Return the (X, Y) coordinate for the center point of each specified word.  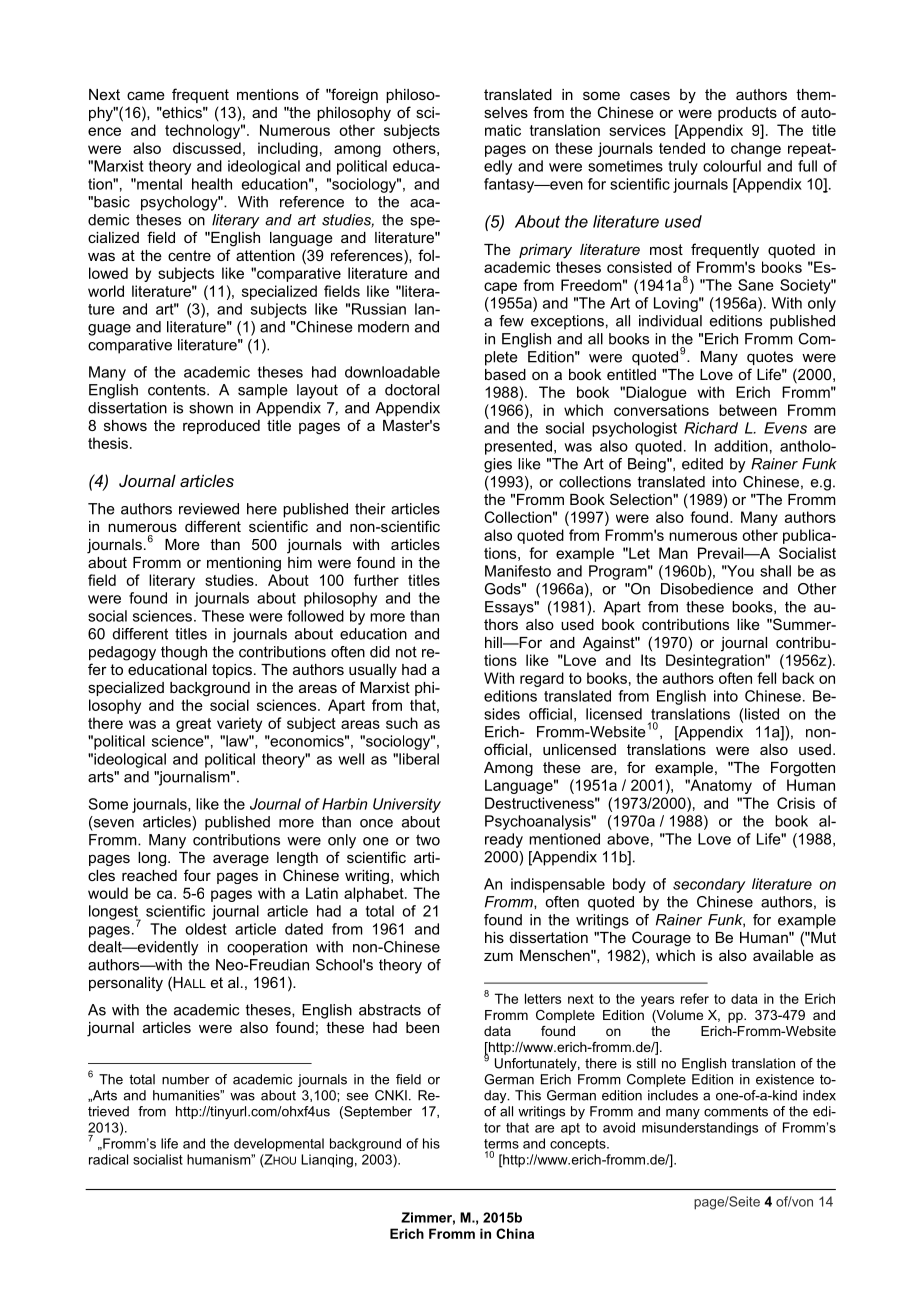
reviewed (209, 509)
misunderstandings (700, 1129)
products (747, 114)
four (197, 875)
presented (518, 447)
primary (545, 251)
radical (108, 1159)
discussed (207, 148)
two (428, 840)
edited (702, 464)
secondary (709, 885)
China (515, 1233)
